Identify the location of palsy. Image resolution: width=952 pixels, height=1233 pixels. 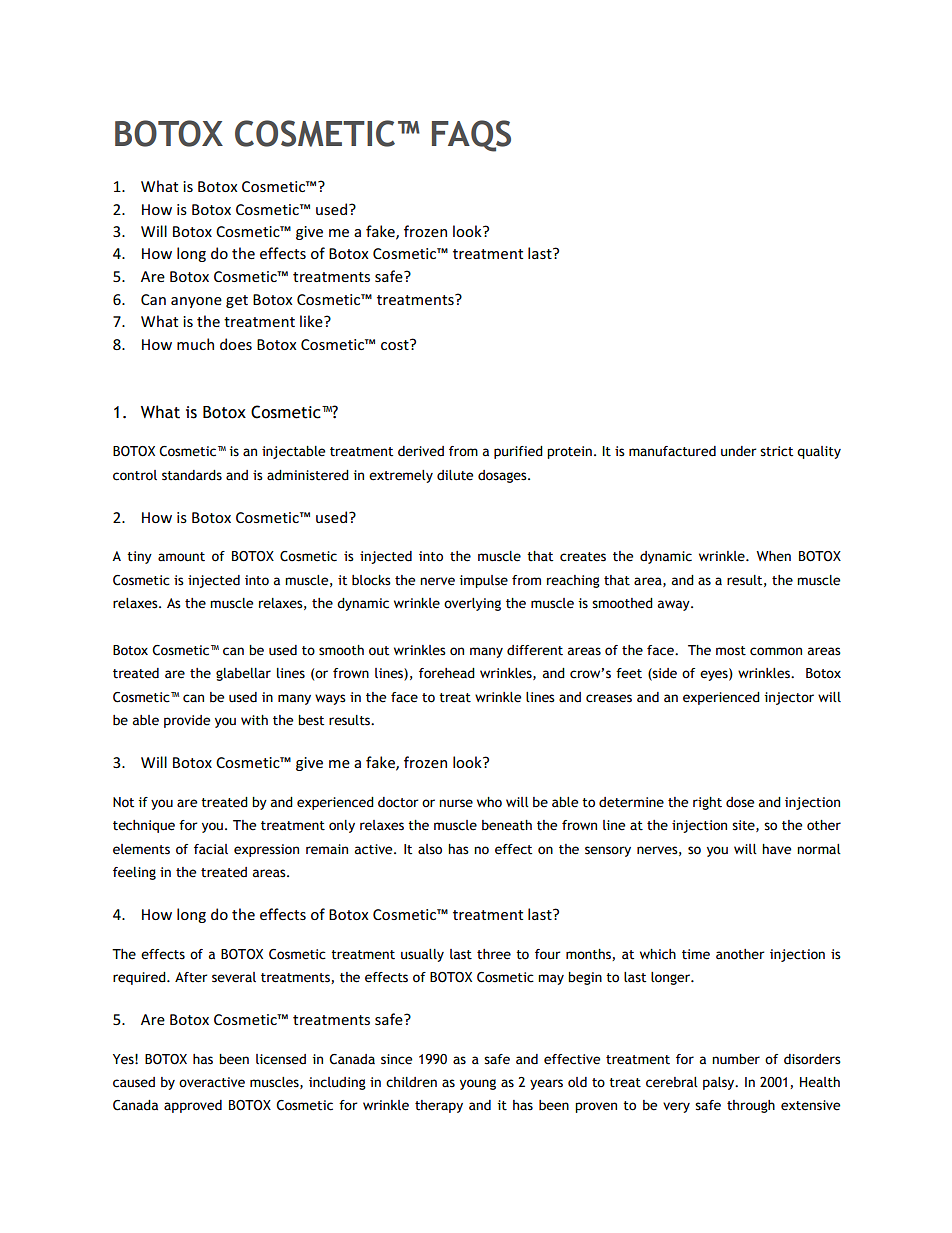
(720, 1083).
